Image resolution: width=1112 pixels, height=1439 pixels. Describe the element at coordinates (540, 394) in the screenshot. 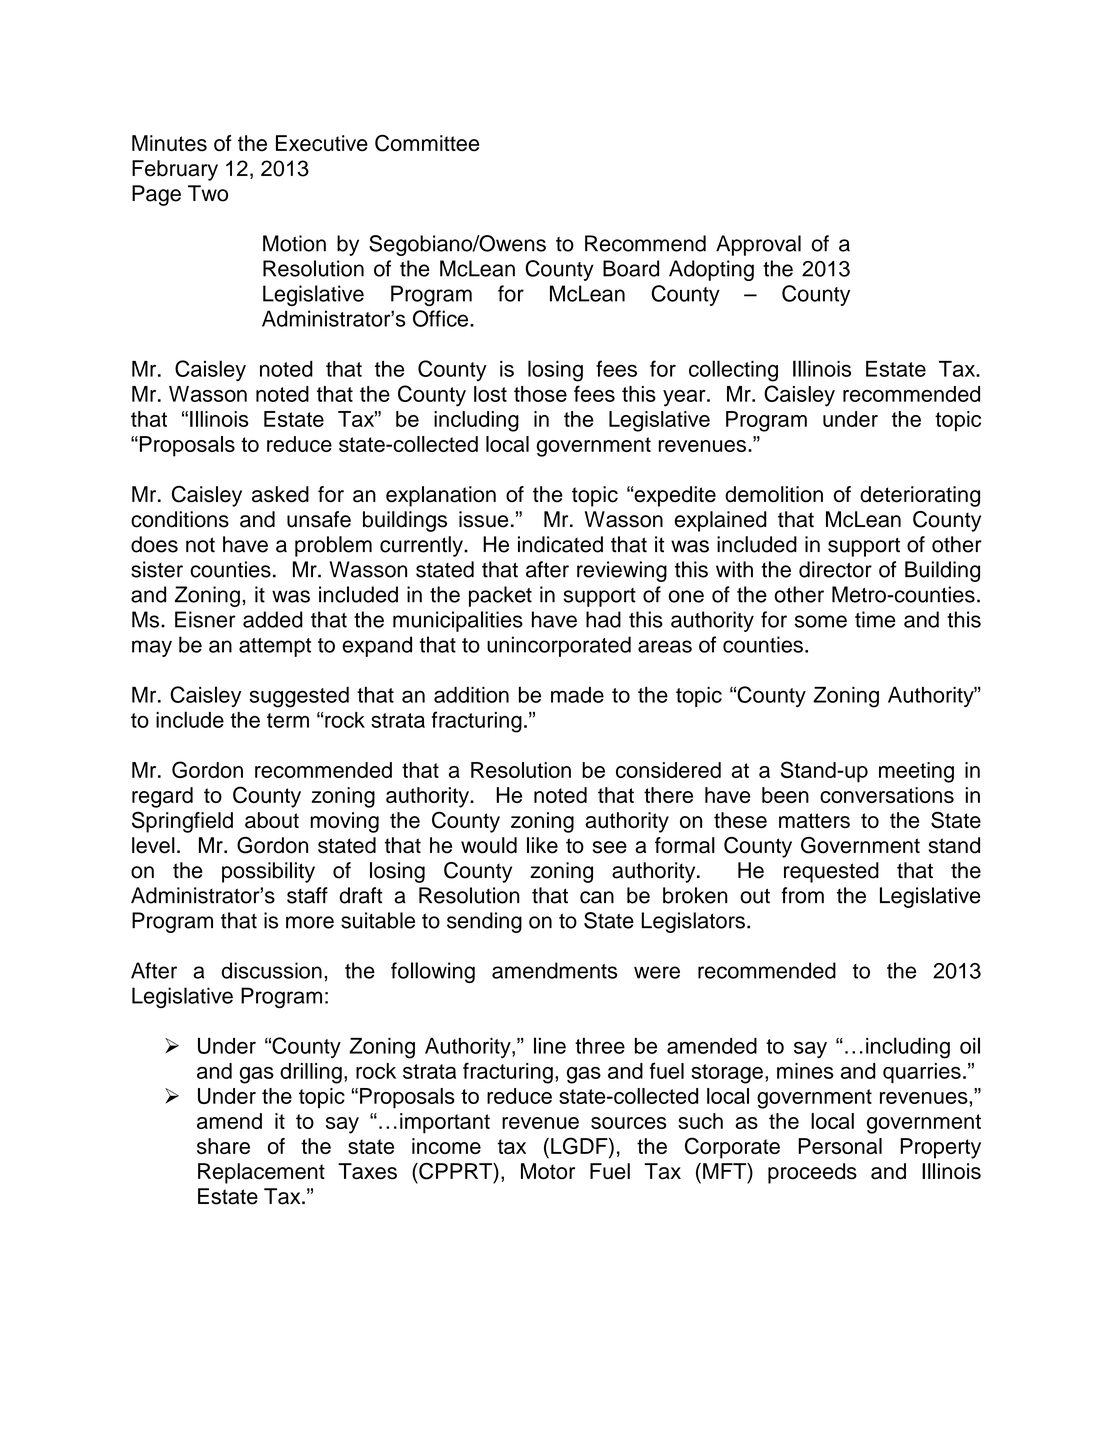

I see `those` at that location.
